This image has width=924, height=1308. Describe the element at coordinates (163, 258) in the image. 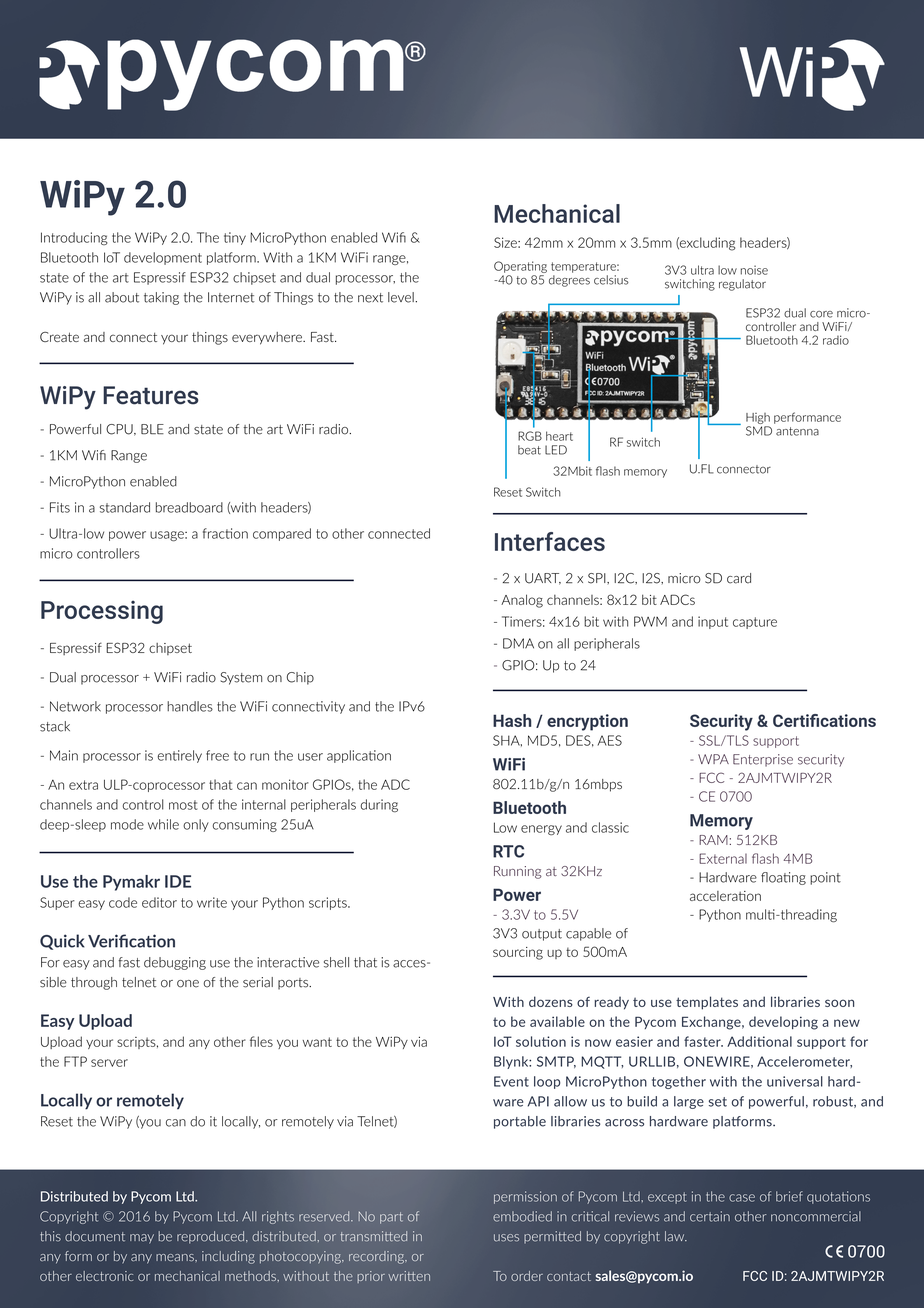

I see `development` at that location.
